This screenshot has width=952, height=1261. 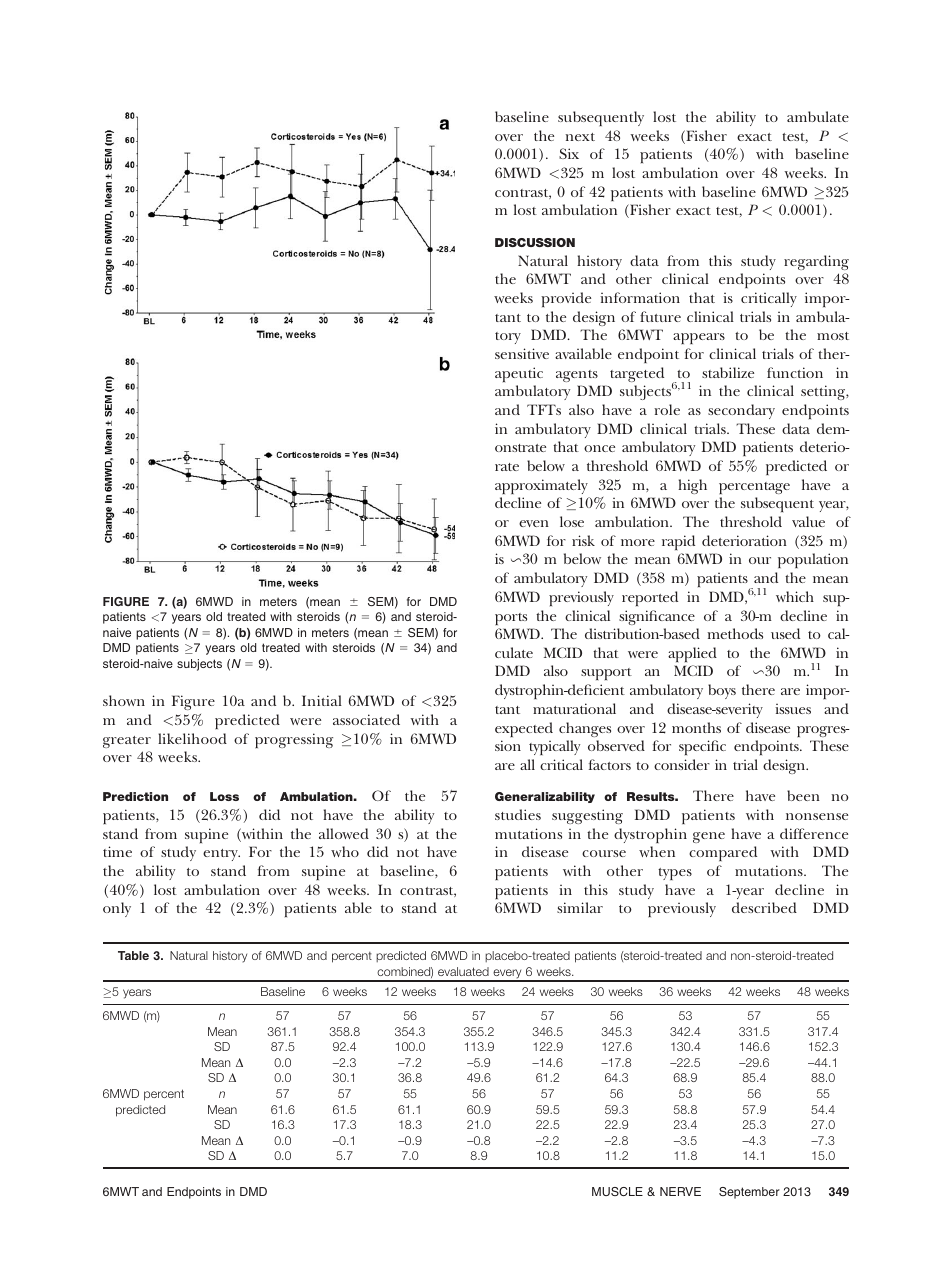 I want to click on specific, so click(x=702, y=747).
